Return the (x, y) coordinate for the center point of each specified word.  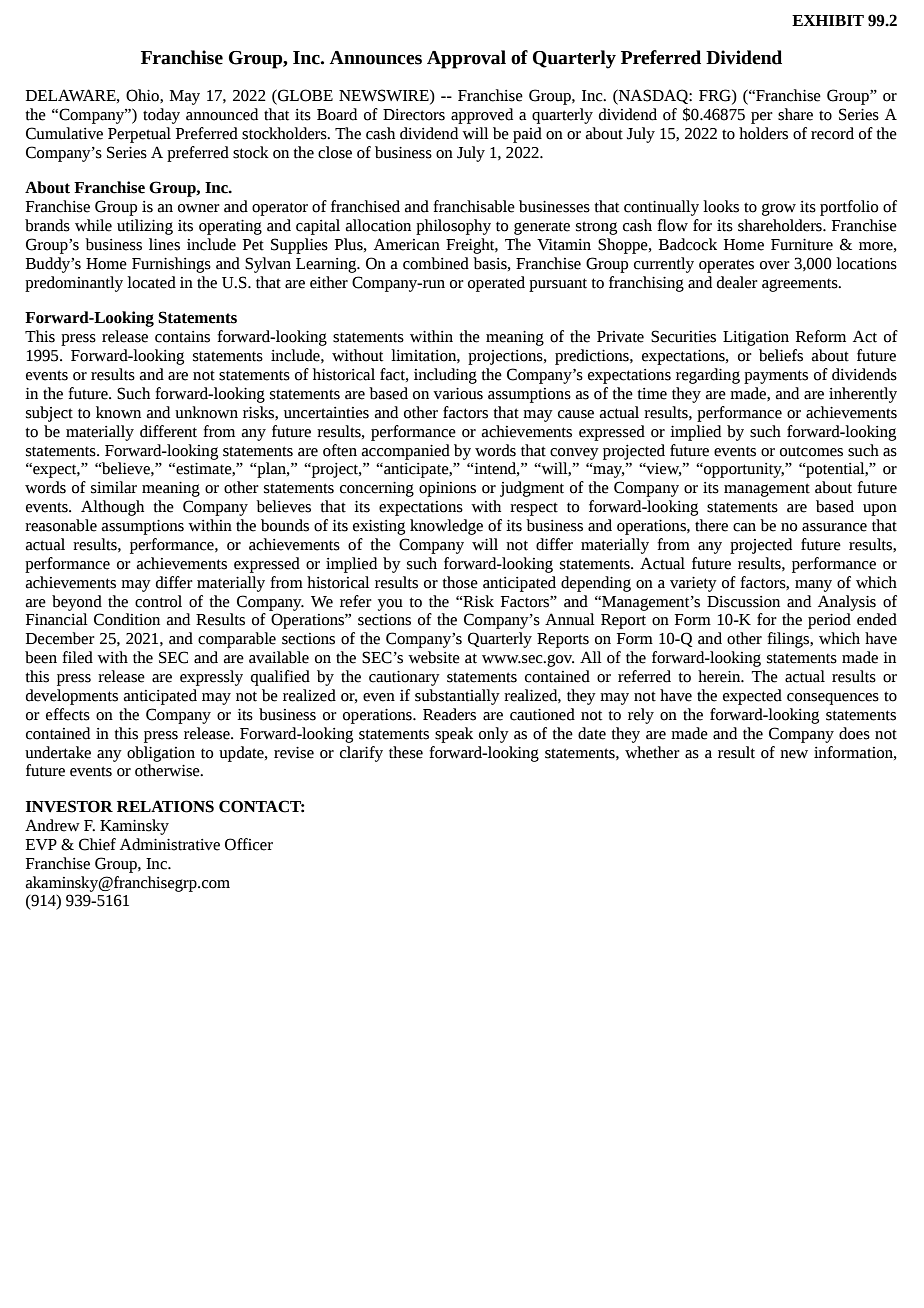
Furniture (802, 245)
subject (49, 414)
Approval (466, 59)
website (434, 657)
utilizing (145, 227)
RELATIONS (165, 806)
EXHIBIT (828, 20)
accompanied (406, 452)
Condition (127, 619)
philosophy (453, 227)
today (161, 116)
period (829, 621)
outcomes (811, 451)
